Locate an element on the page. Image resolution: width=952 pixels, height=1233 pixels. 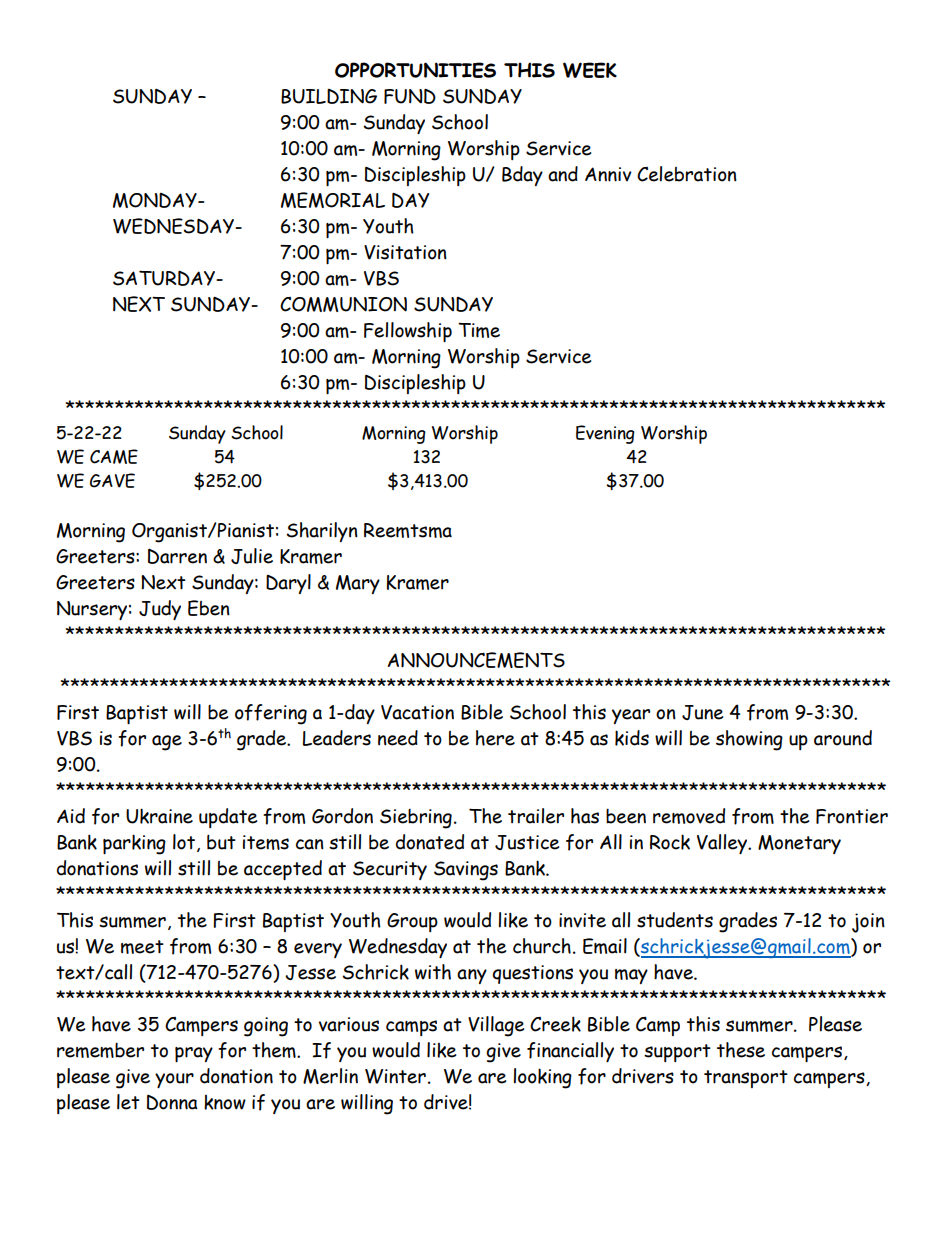
looking is located at coordinates (542, 1078).
